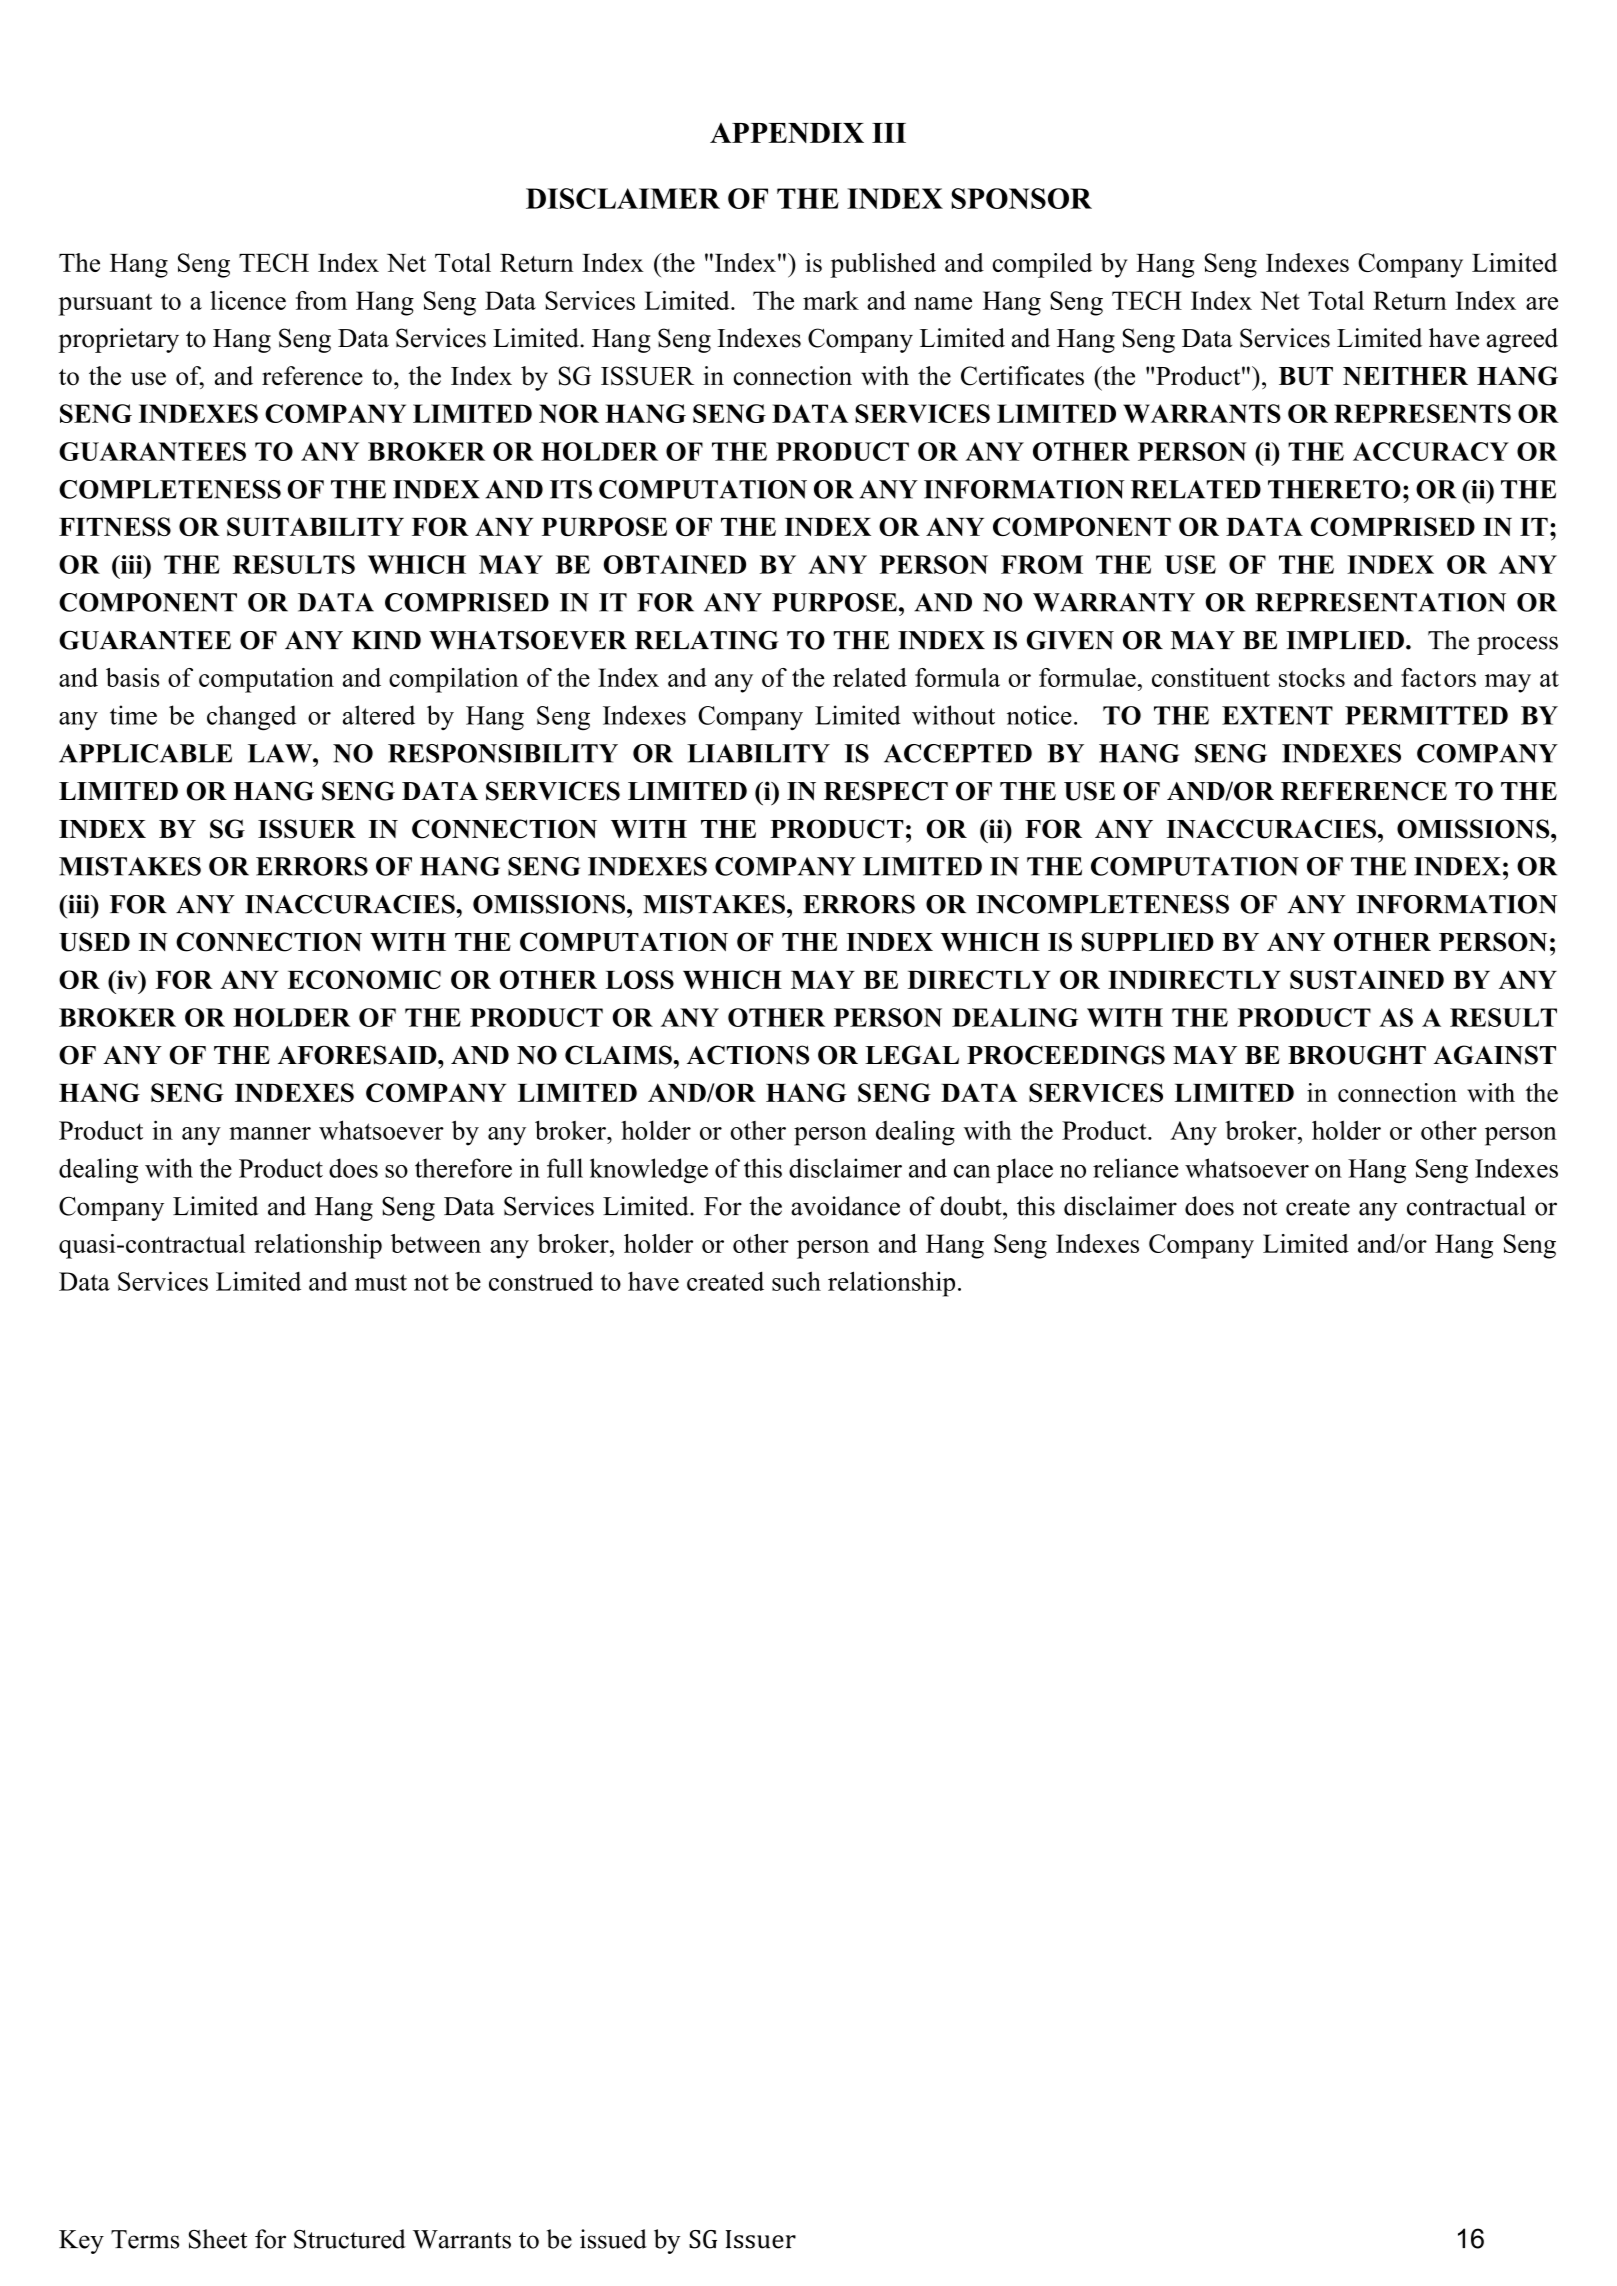  Describe the element at coordinates (1135, 1168) in the document. I see `reliance` at that location.
